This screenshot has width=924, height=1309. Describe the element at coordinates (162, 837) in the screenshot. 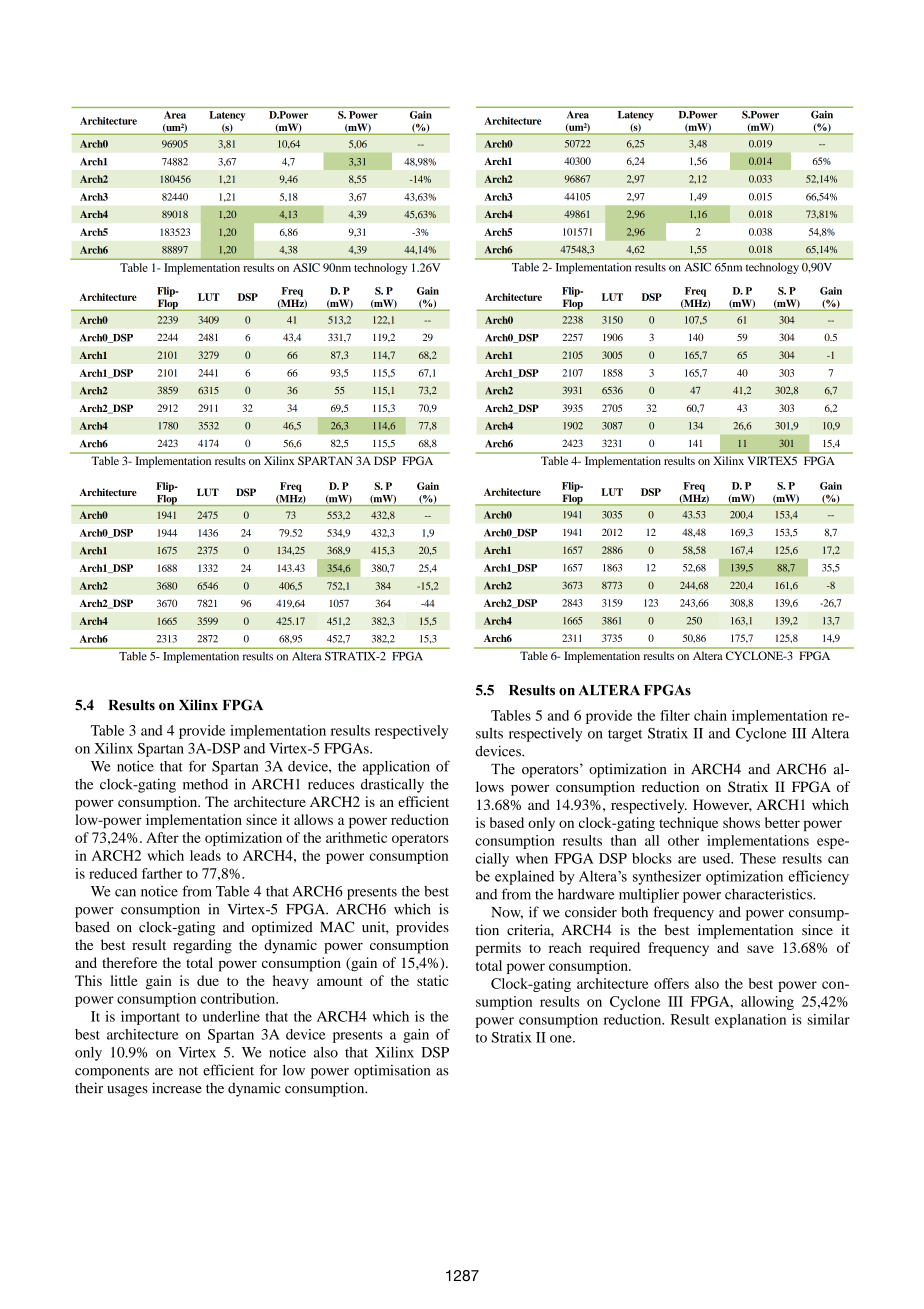

I see `After` at that location.
